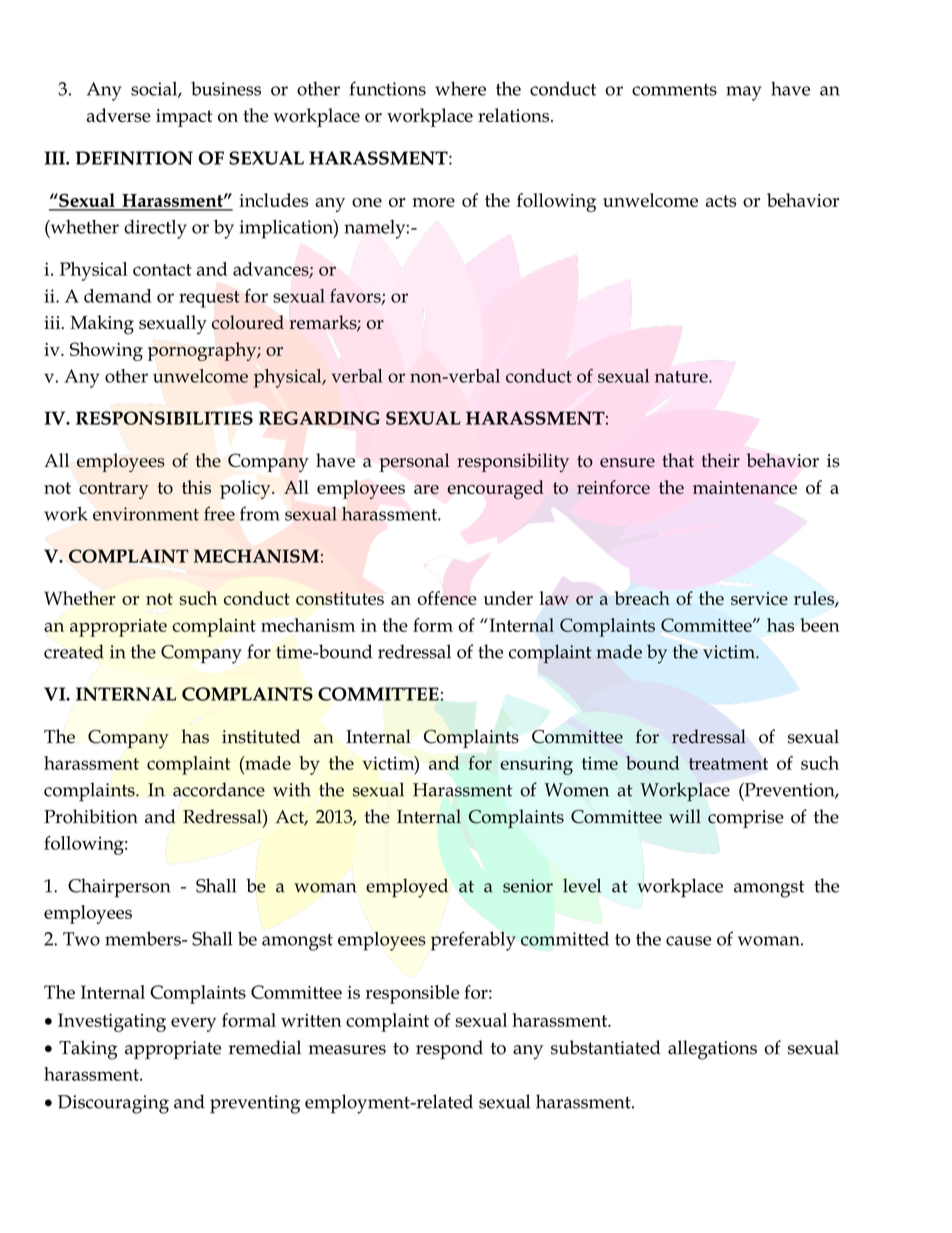 The height and width of the screenshot is (1233, 952). I want to click on may, so click(744, 93).
